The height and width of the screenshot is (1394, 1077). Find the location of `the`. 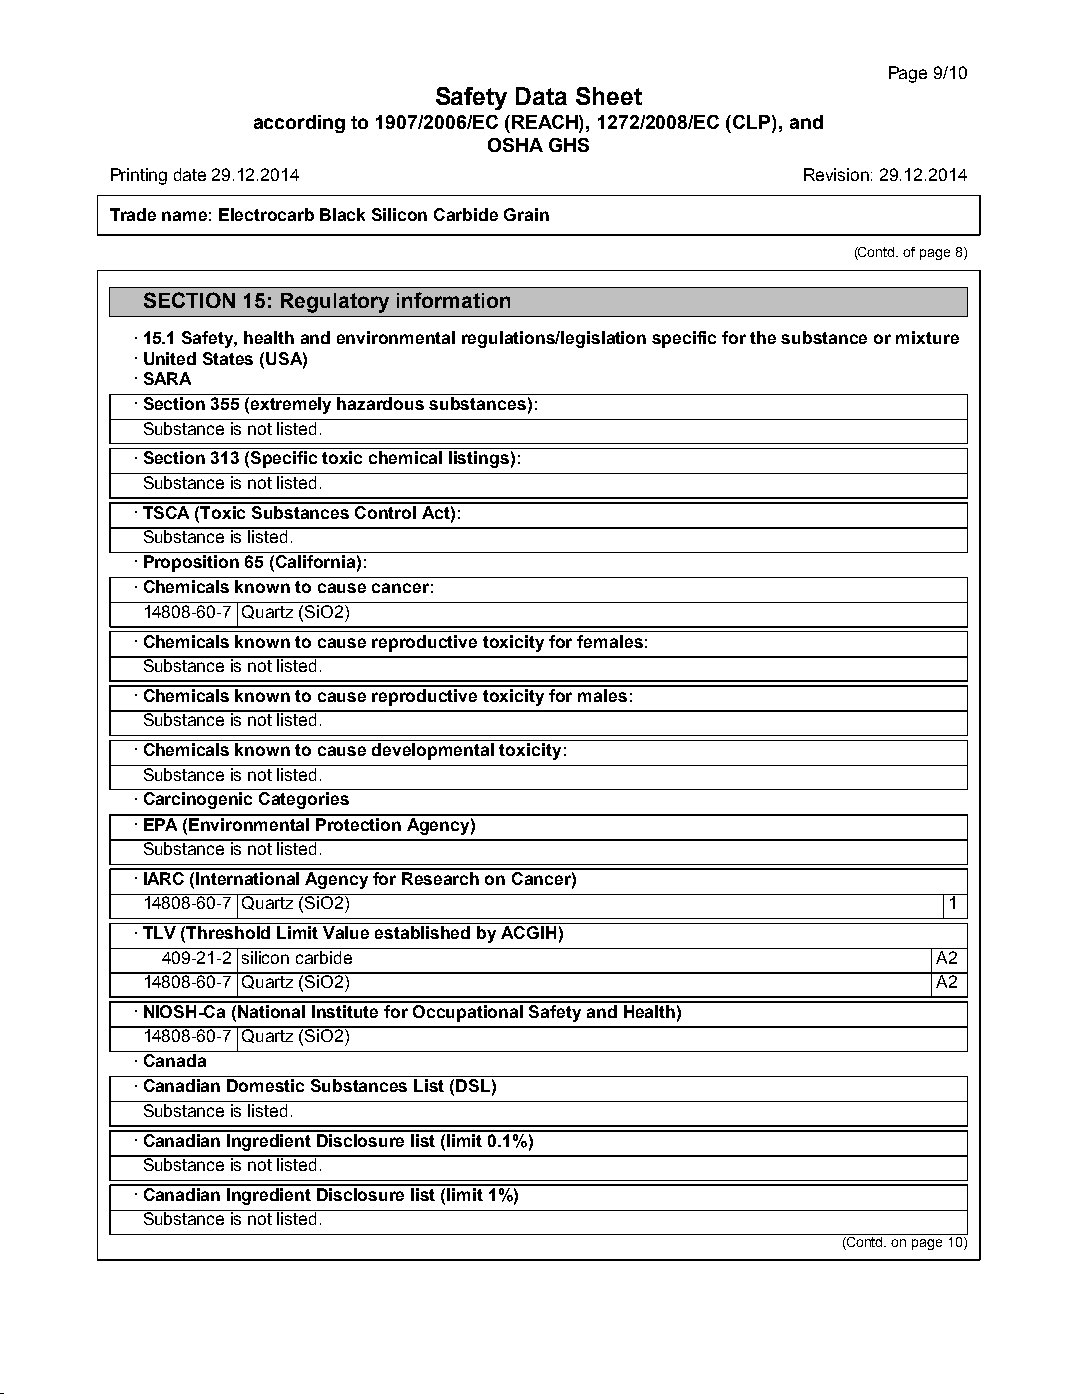

the is located at coordinates (763, 337).
